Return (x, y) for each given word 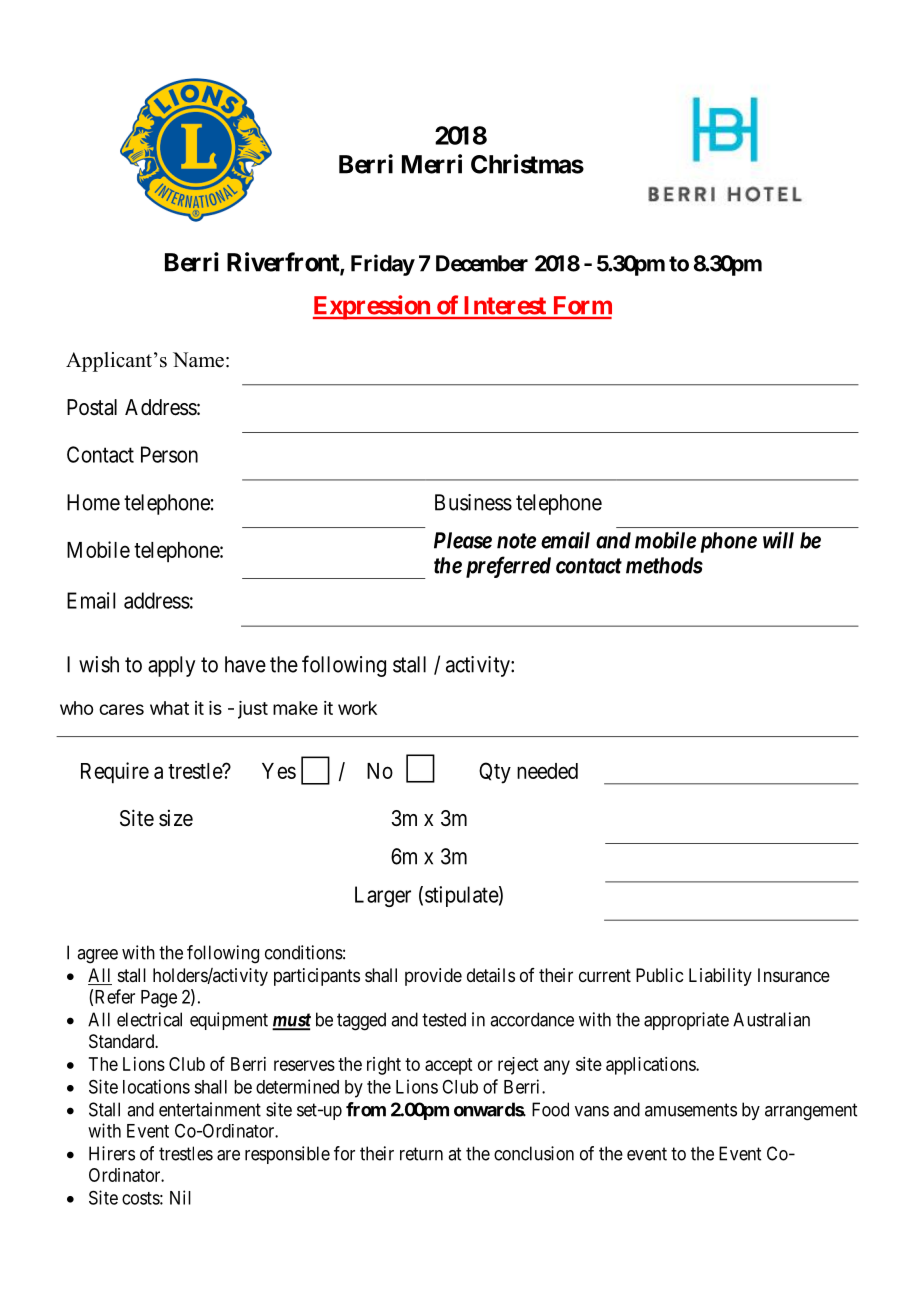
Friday (383, 265)
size (176, 818)
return (421, 1154)
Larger (383, 896)
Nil (180, 1197)
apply (171, 666)
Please (463, 540)
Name (198, 360)
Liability (720, 977)
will (778, 540)
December (482, 263)
